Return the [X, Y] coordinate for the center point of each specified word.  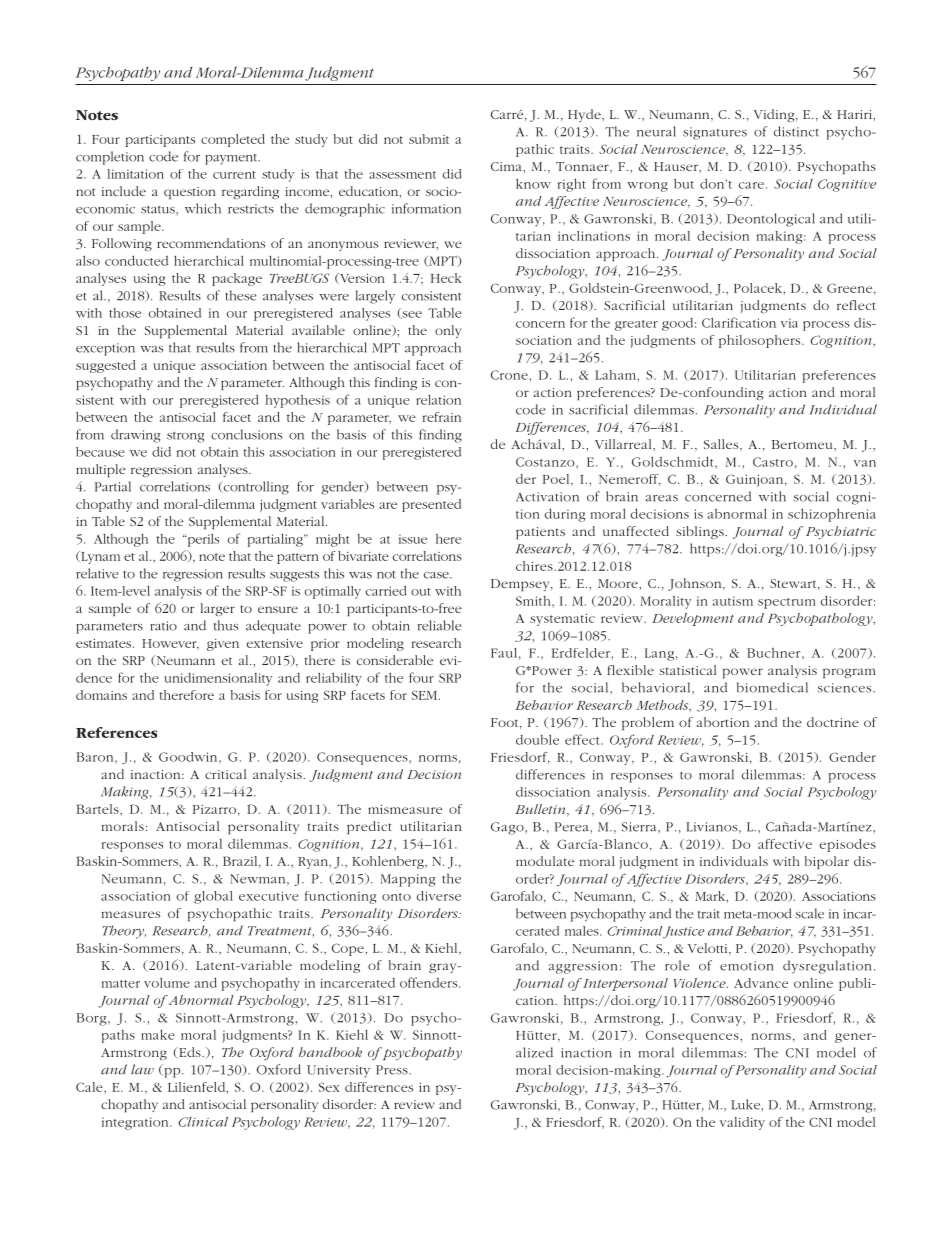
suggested [105, 366]
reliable [439, 625]
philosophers [761, 341]
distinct [796, 131]
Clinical [203, 1122]
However [170, 644]
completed [233, 140]
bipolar [827, 863]
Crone [509, 375]
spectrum [787, 603]
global [213, 897]
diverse [439, 896]
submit [429, 139]
